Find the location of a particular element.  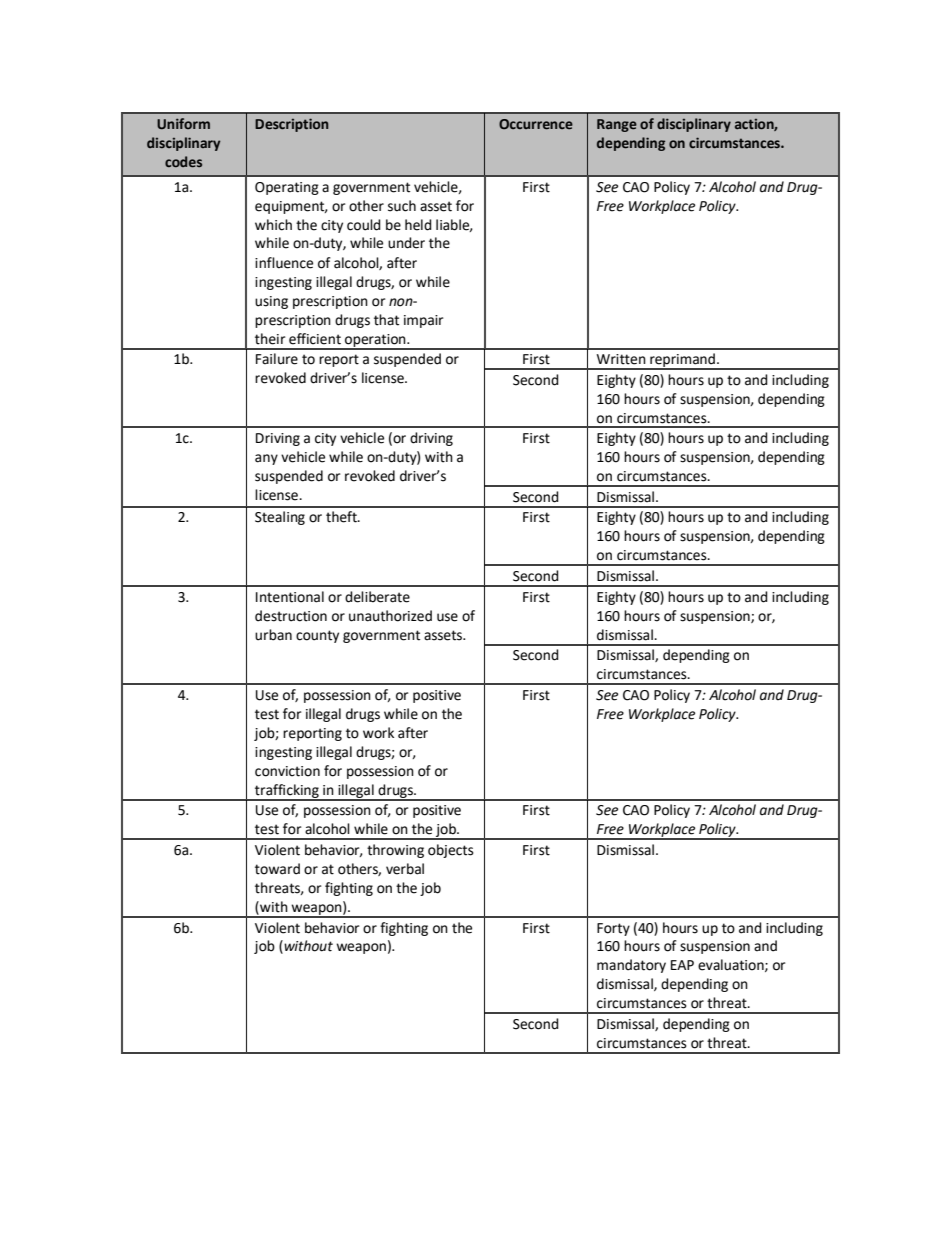

conviction is located at coordinates (287, 771).
